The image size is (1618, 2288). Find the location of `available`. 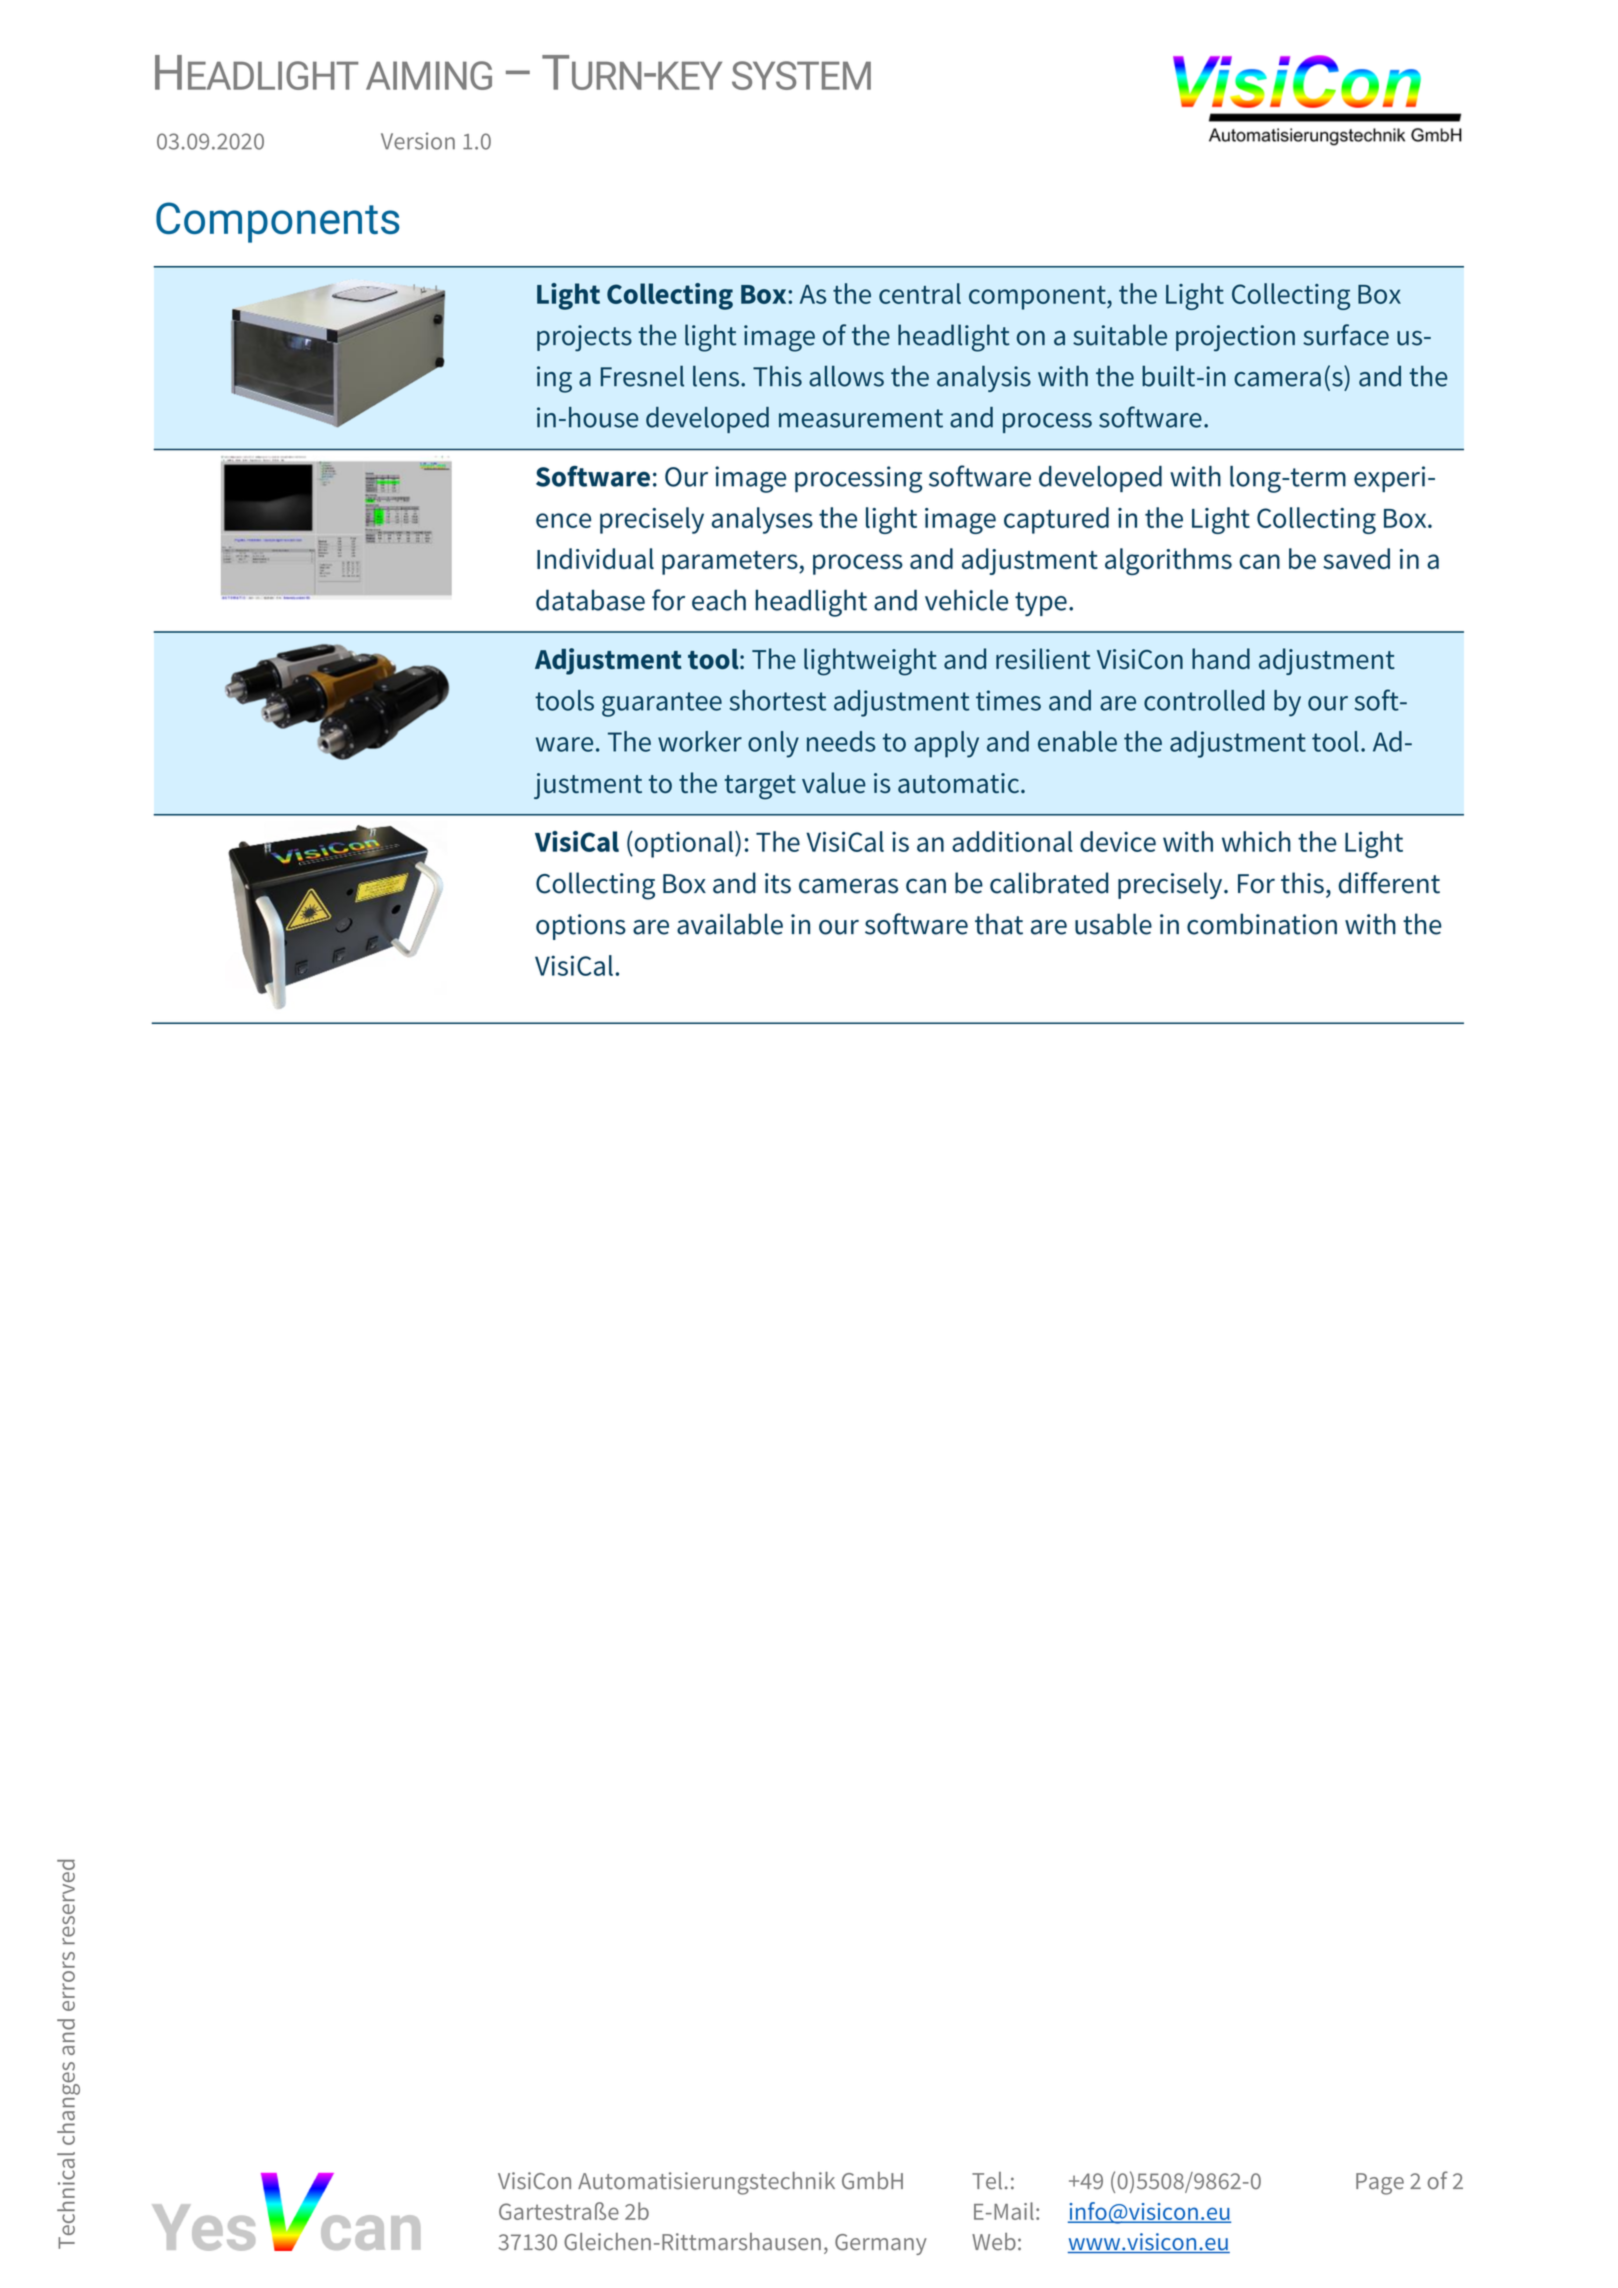

available is located at coordinates (730, 924).
